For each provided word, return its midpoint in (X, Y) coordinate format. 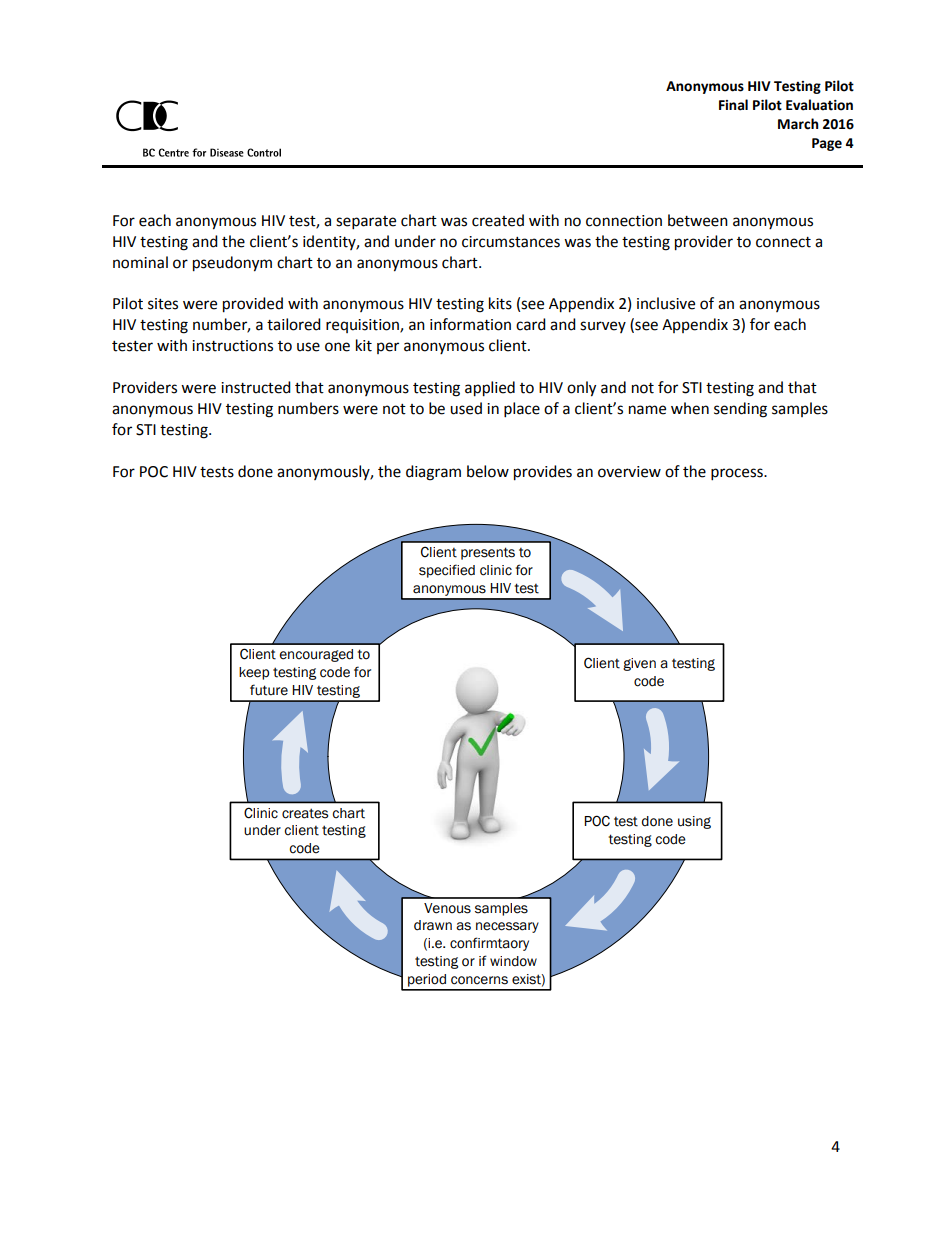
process (738, 474)
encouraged (316, 655)
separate (366, 223)
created (498, 220)
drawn (433, 925)
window (513, 961)
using (694, 822)
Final (733, 105)
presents (488, 553)
